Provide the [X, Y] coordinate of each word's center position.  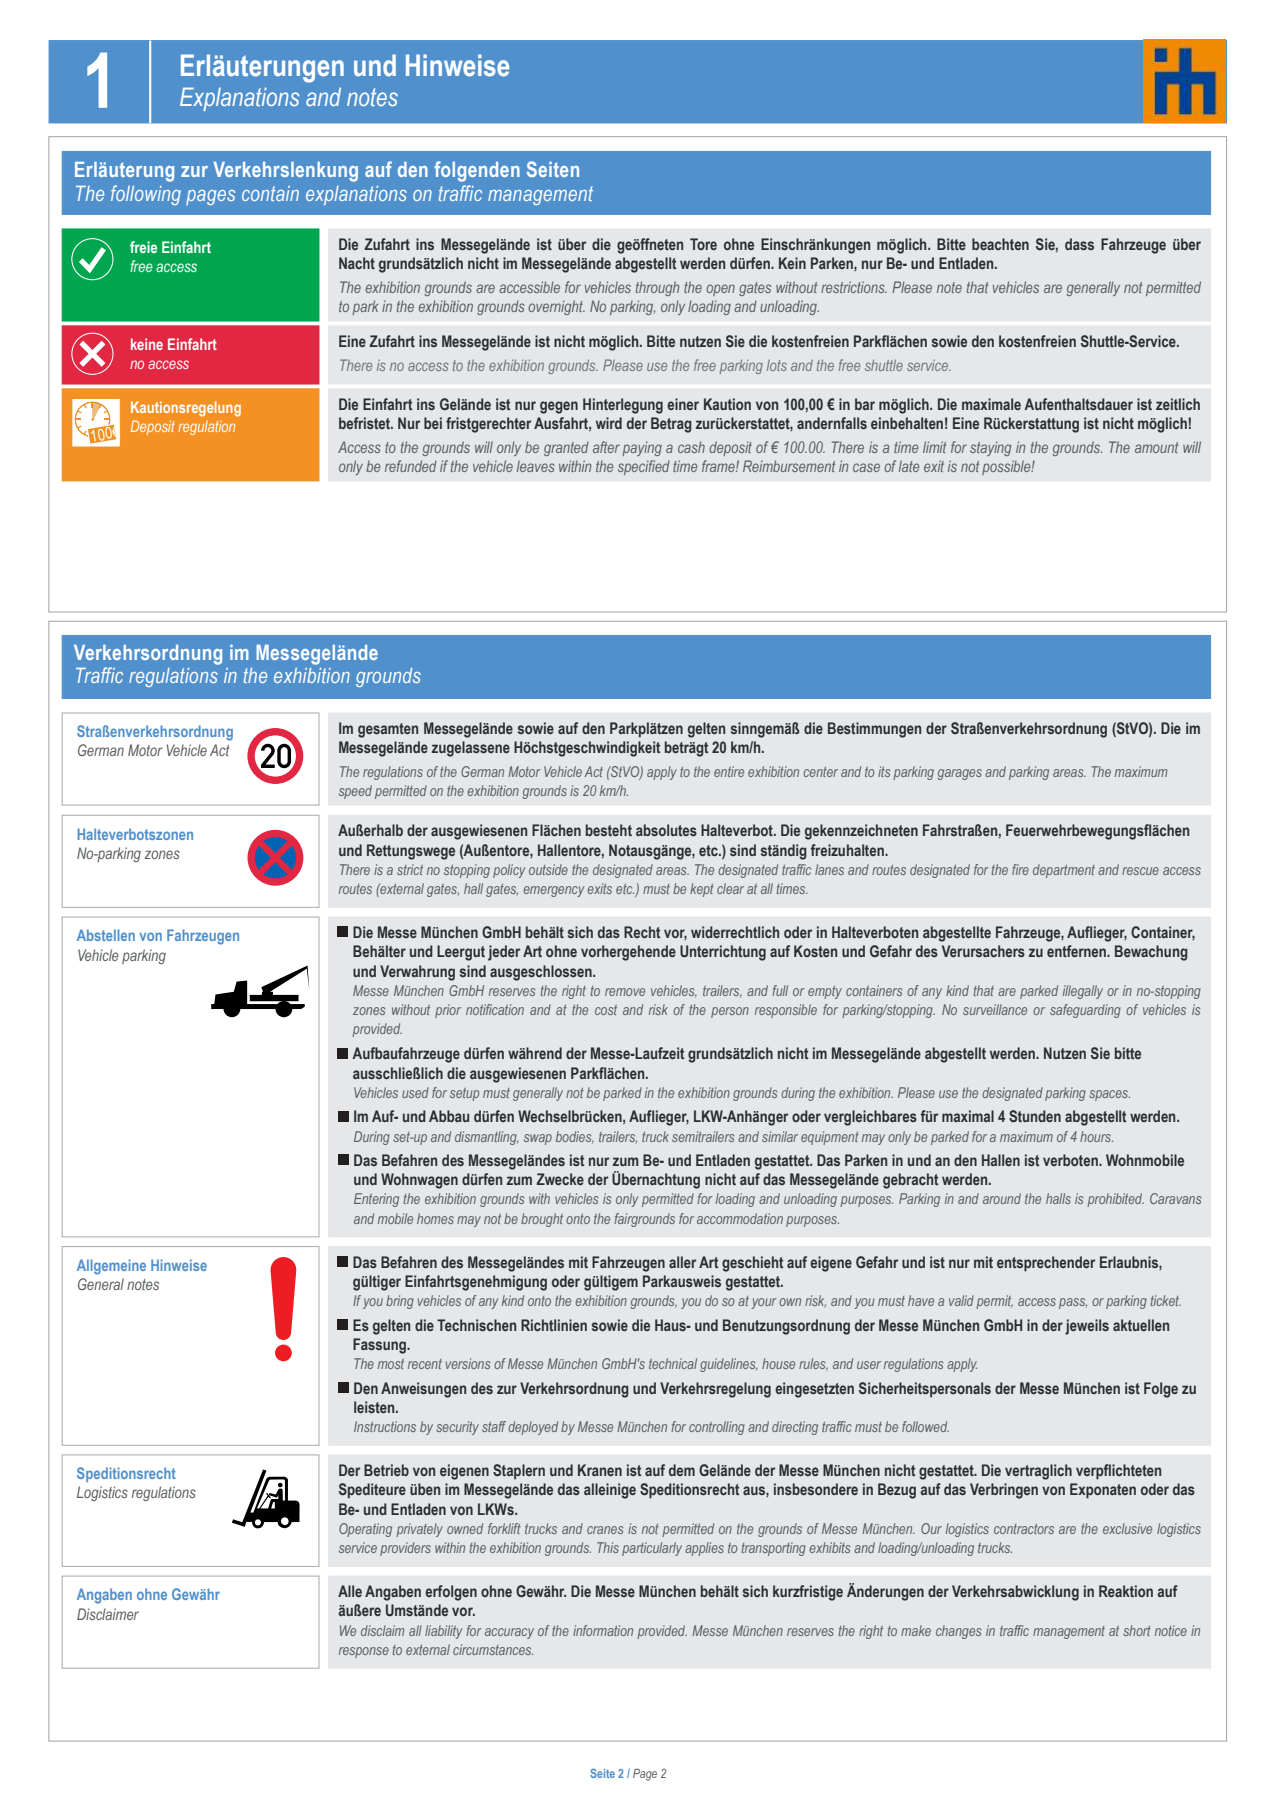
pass [1073, 1303]
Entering [376, 1200]
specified [644, 467]
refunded [411, 466]
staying [991, 448]
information [603, 1630]
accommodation [740, 1218]
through [657, 288]
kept [702, 890]
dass [1079, 244]
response [364, 1652]
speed [355, 792]
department [1064, 871]
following [146, 195]
